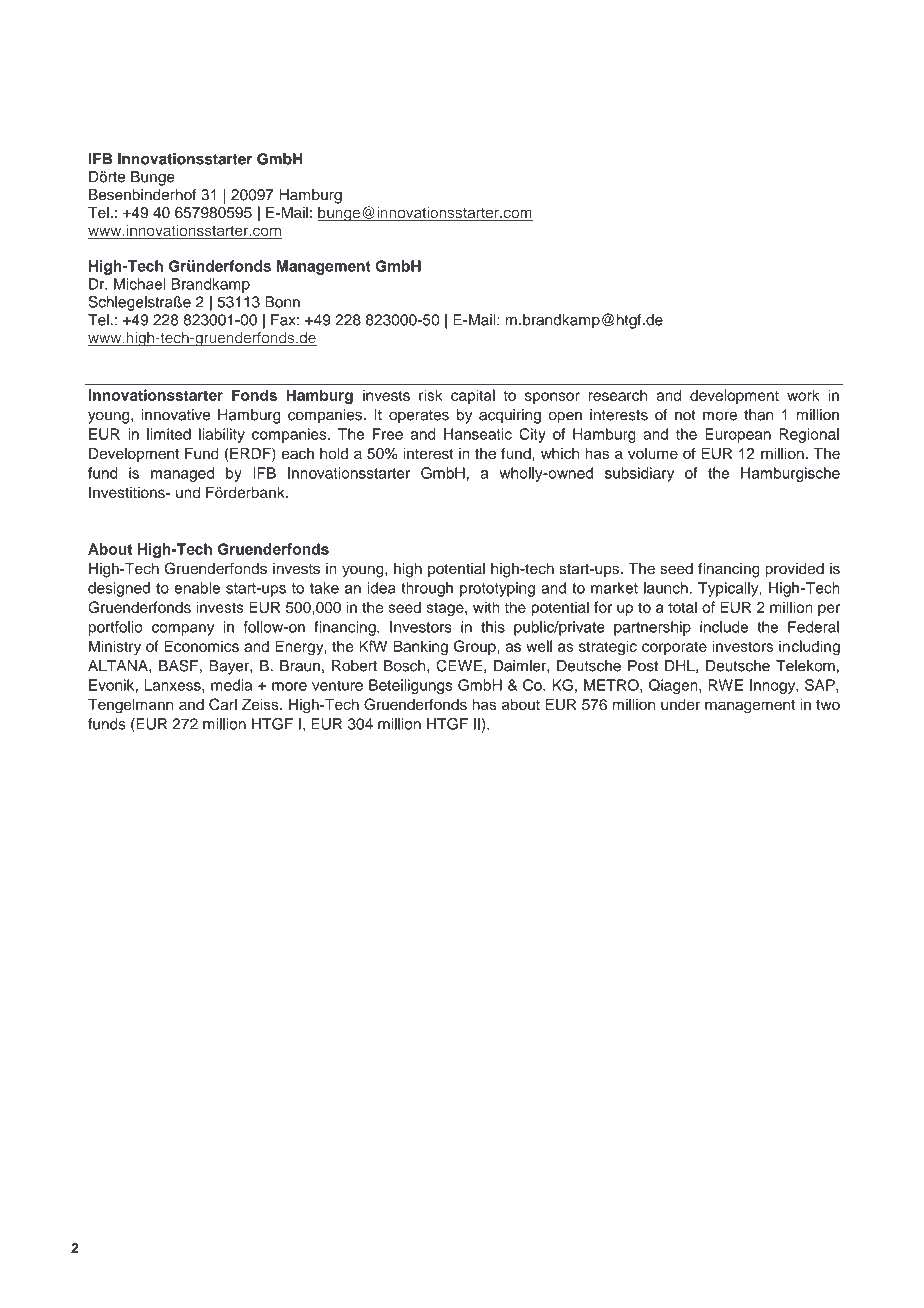 The image size is (924, 1308). Describe the element at coordinates (639, 474) in the screenshot. I see `subsidiary` at that location.
